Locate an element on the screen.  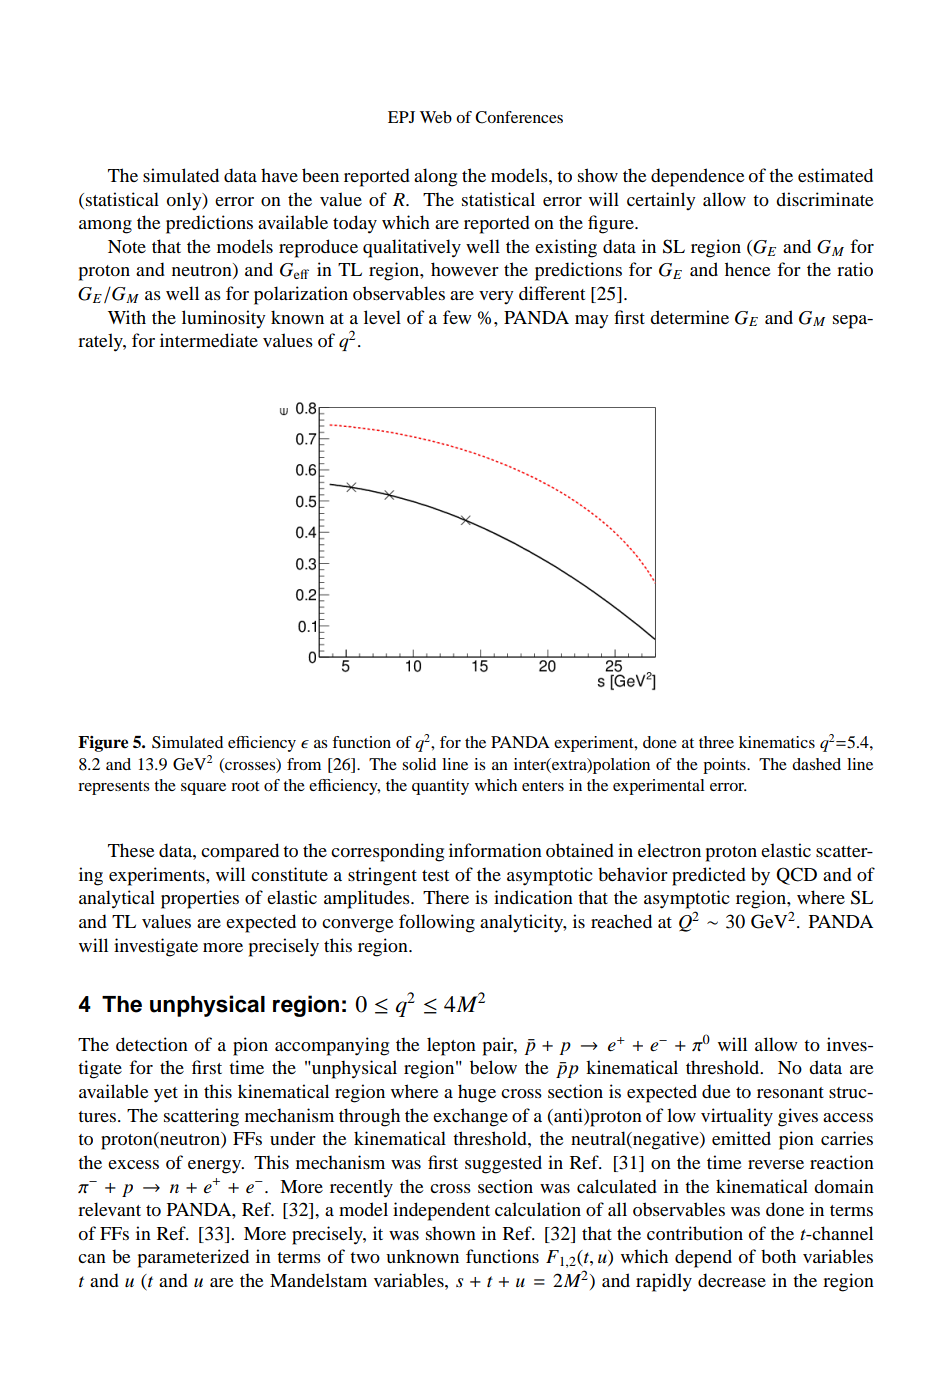
parameterized is located at coordinates (193, 1258).
